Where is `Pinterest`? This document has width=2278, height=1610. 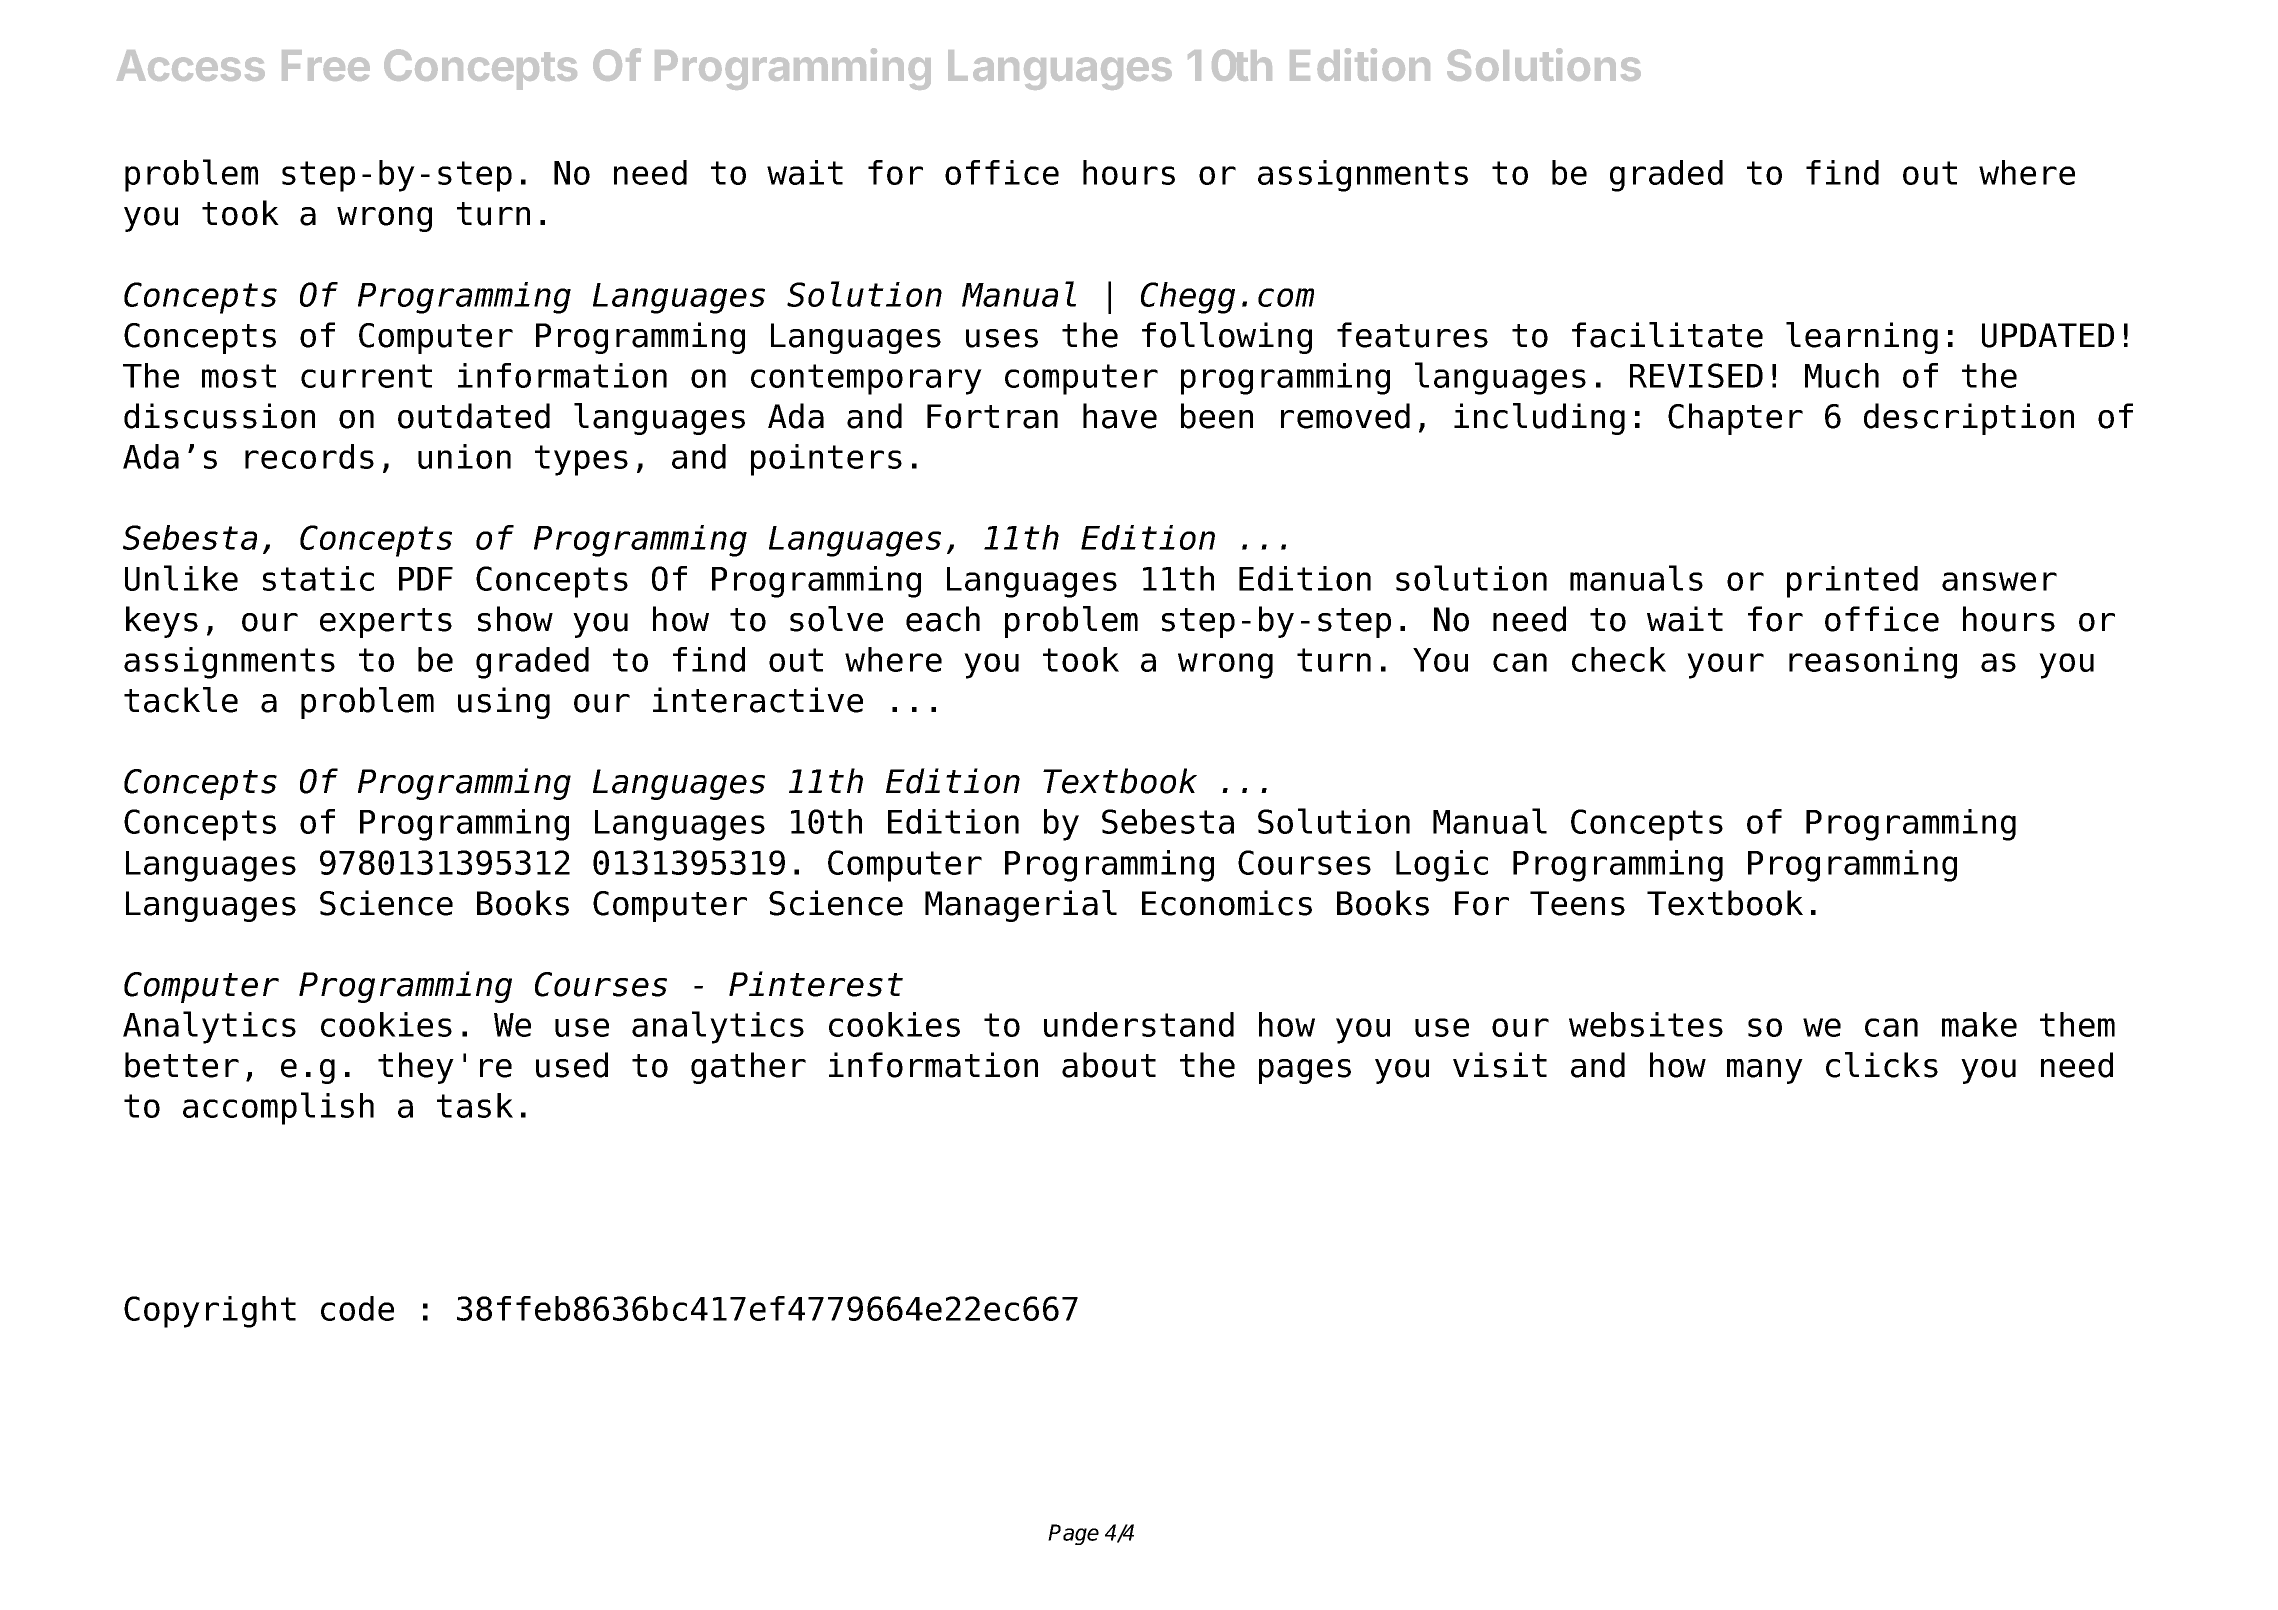
Pinterest is located at coordinates (816, 984).
